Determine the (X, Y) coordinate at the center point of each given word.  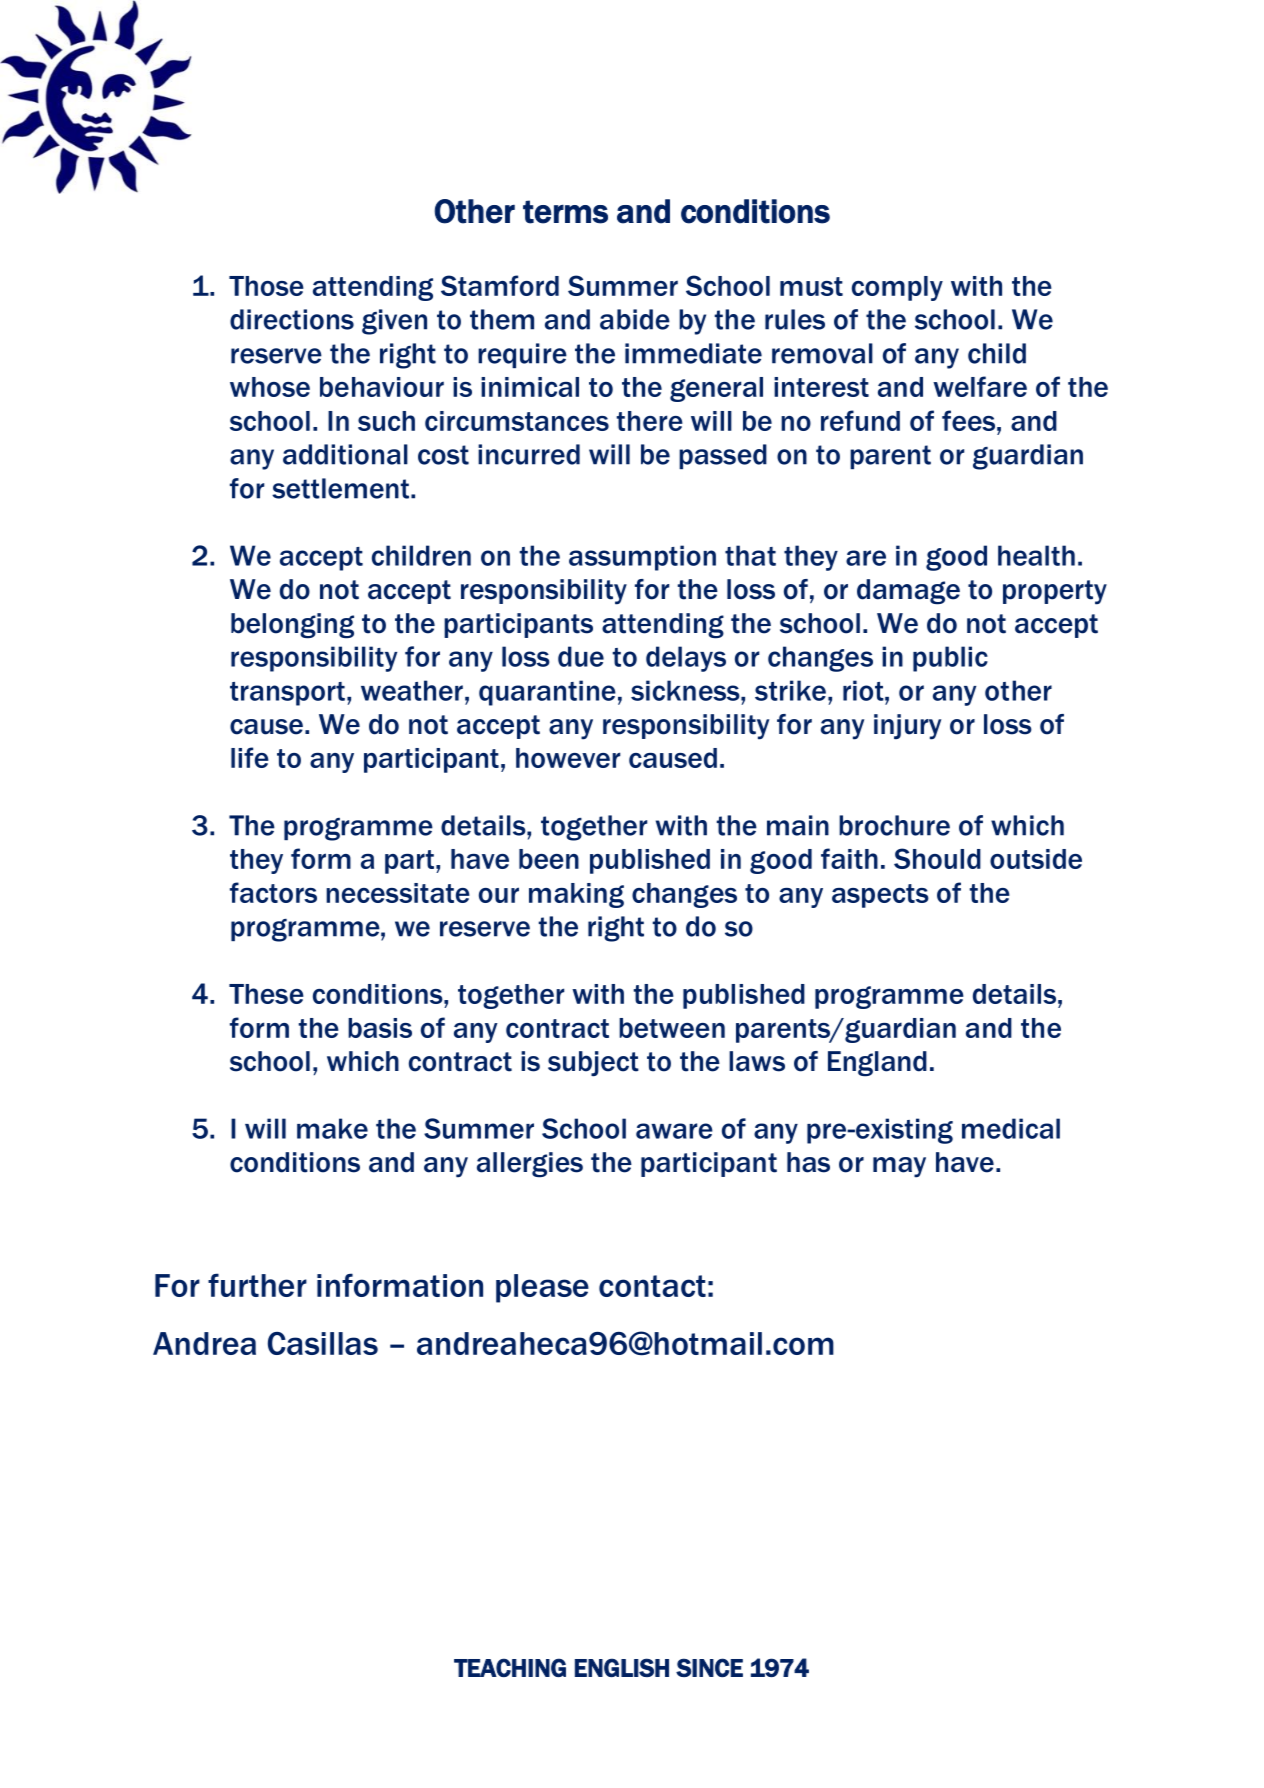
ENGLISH (622, 1667)
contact (652, 1286)
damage (908, 592)
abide (635, 319)
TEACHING (510, 1667)
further (257, 1285)
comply (897, 288)
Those (266, 286)
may (899, 1167)
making (576, 895)
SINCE (709, 1667)
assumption (642, 558)
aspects (880, 896)
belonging (292, 626)
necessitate (398, 893)
